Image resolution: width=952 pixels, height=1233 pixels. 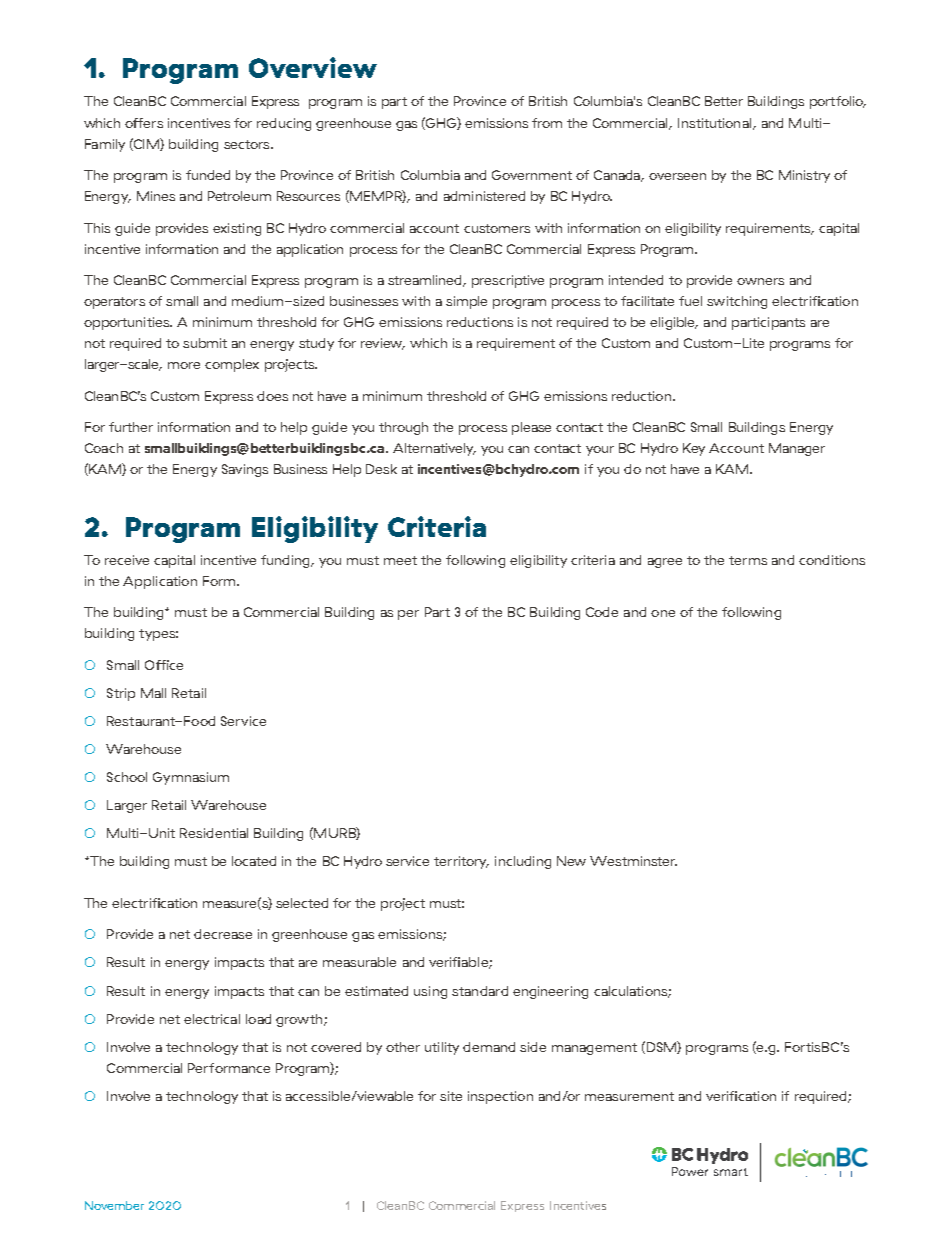 What do you see at coordinates (633, 861) in the screenshot?
I see `Westminster` at bounding box center [633, 861].
